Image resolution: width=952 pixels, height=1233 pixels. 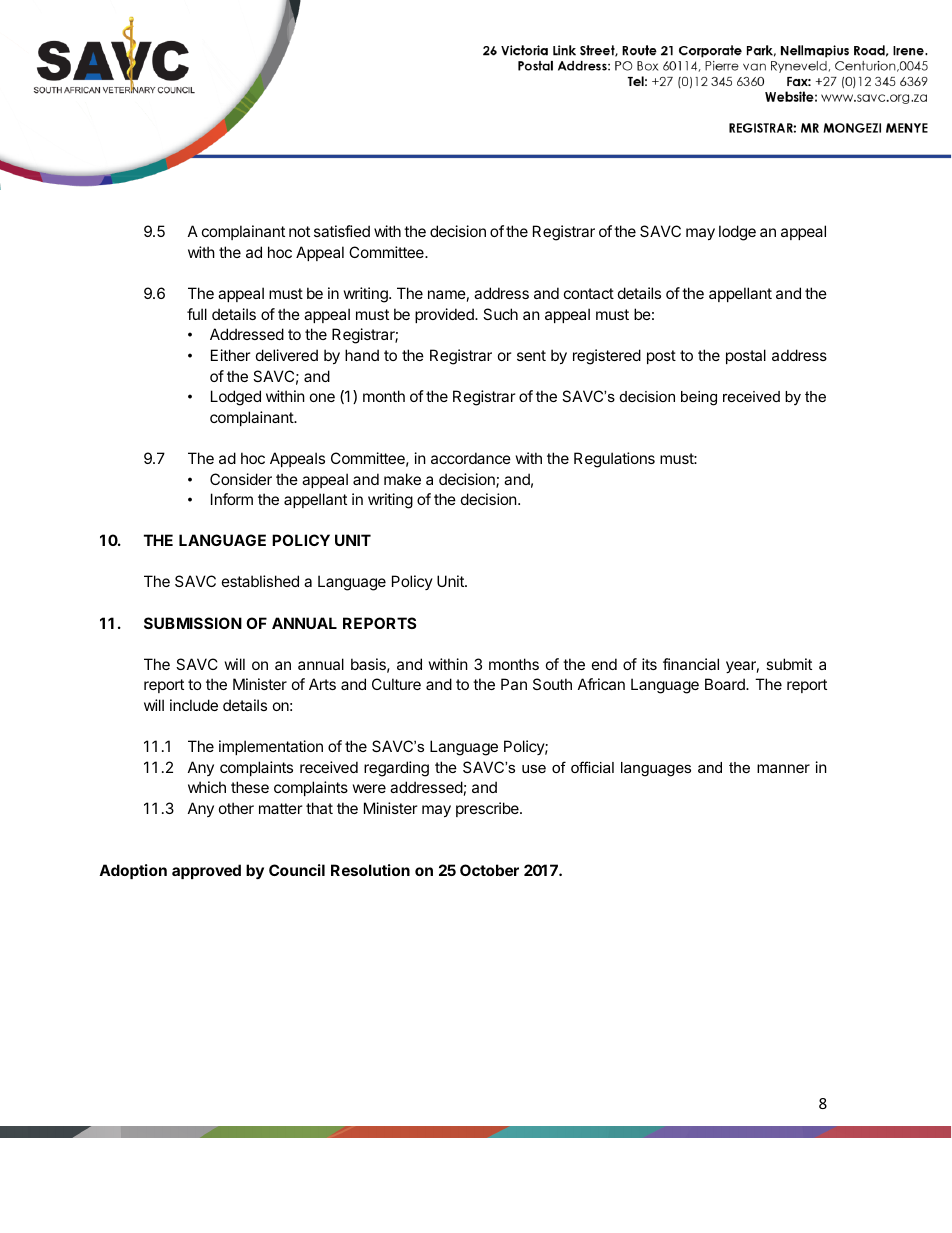 I want to click on Pan, so click(x=514, y=684).
